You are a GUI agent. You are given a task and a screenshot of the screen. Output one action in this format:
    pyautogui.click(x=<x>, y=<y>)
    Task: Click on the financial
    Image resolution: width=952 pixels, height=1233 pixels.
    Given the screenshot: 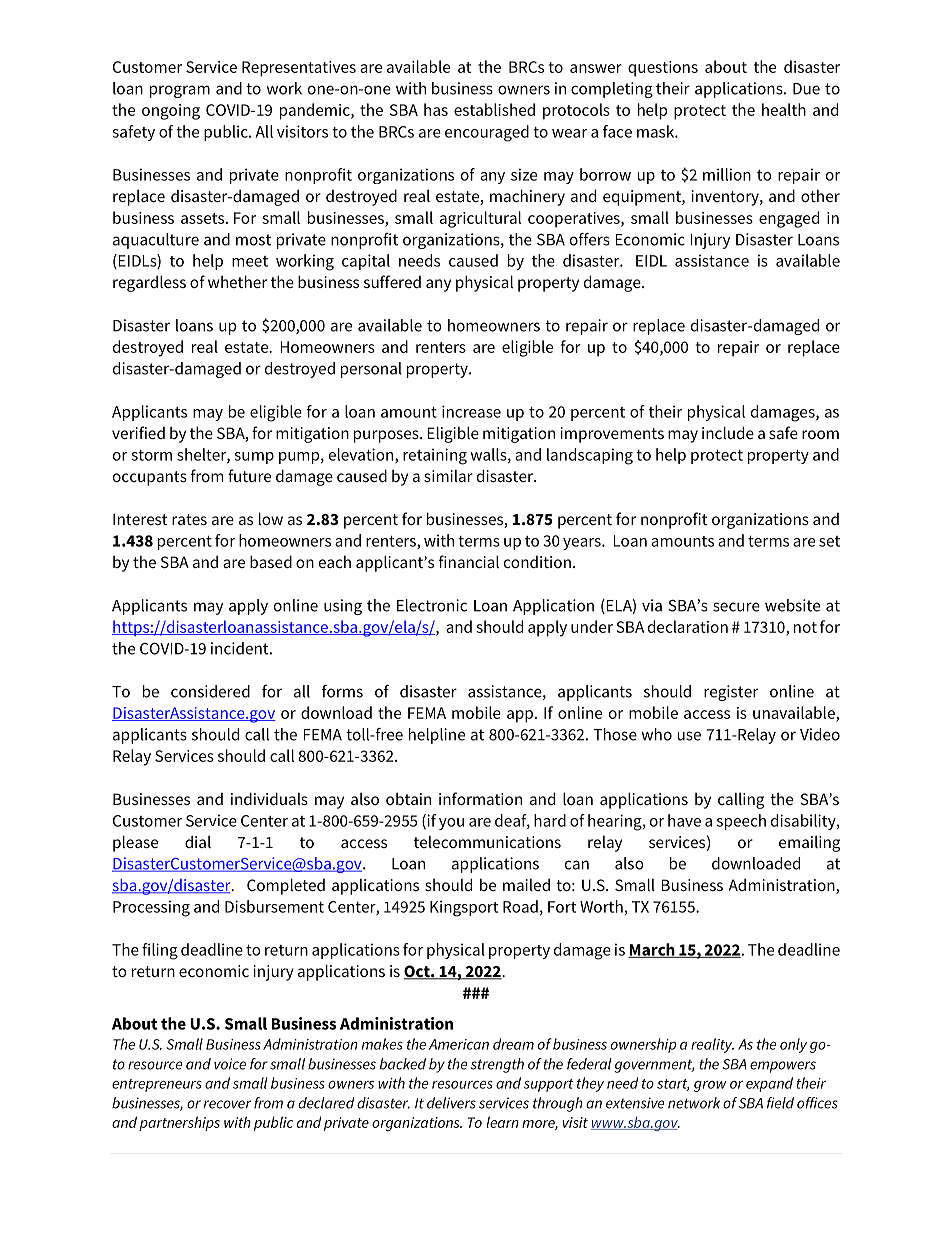 What is the action you would take?
    pyautogui.click(x=469, y=561)
